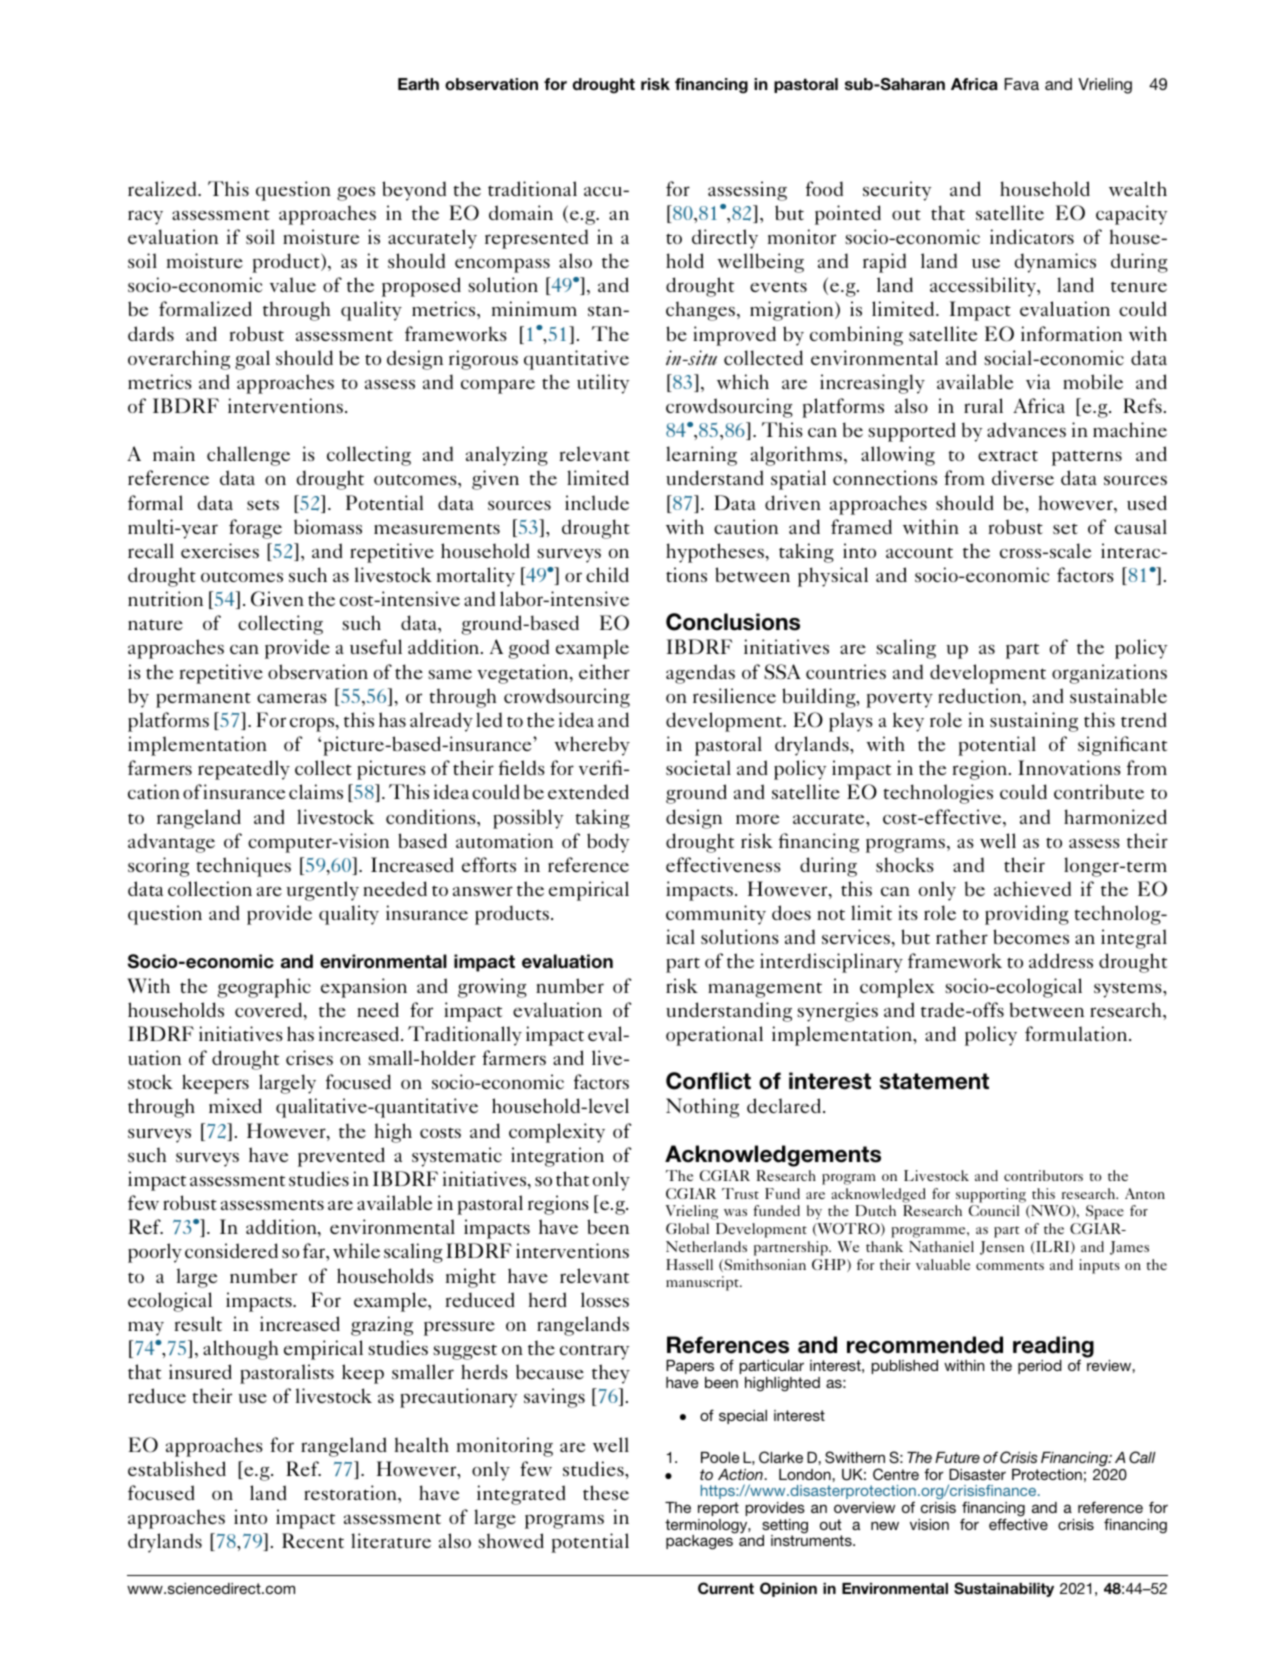  What do you see at coordinates (263, 504) in the screenshot?
I see `sets` at bounding box center [263, 504].
